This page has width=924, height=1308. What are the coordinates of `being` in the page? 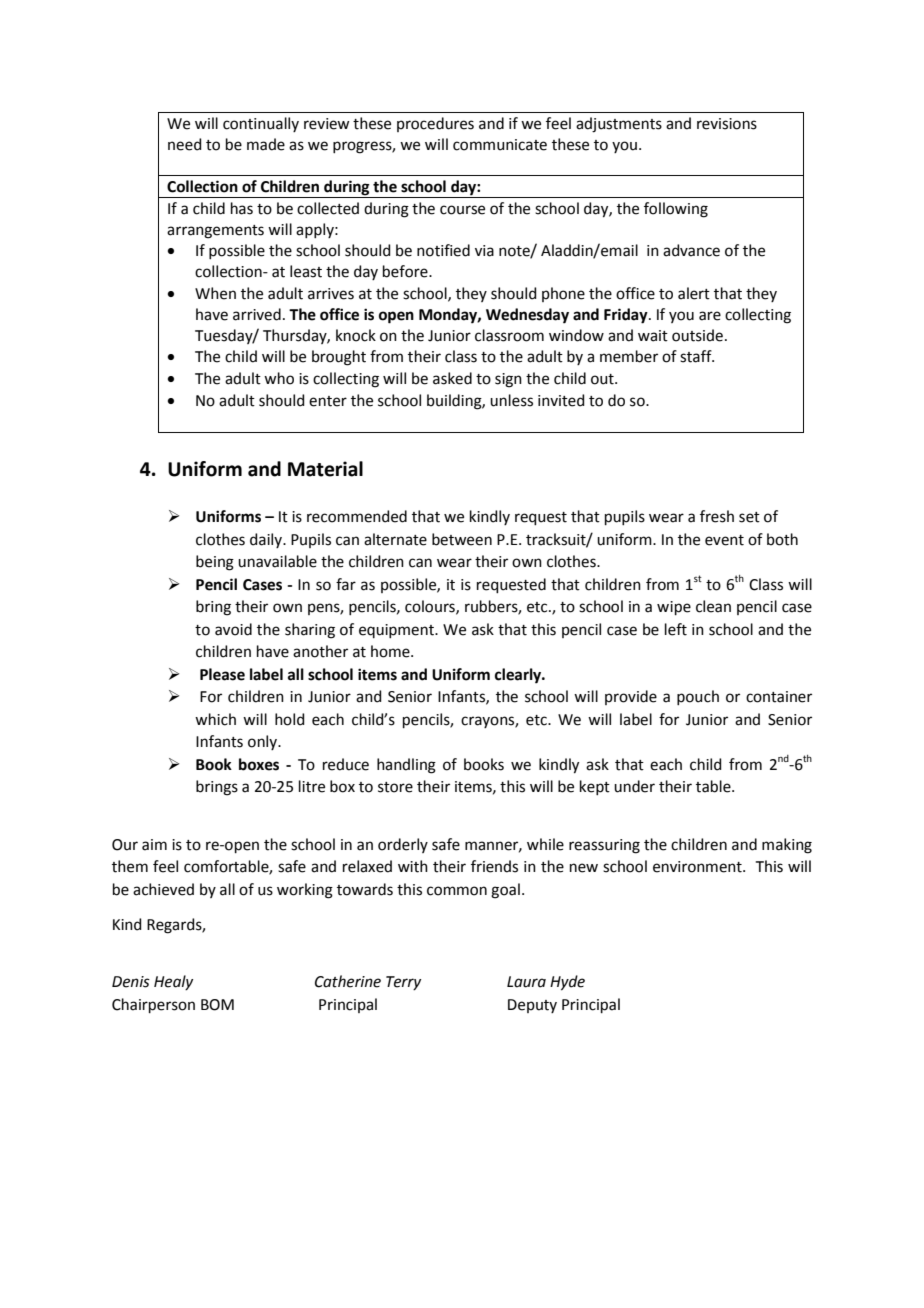 It's located at (215, 563).
